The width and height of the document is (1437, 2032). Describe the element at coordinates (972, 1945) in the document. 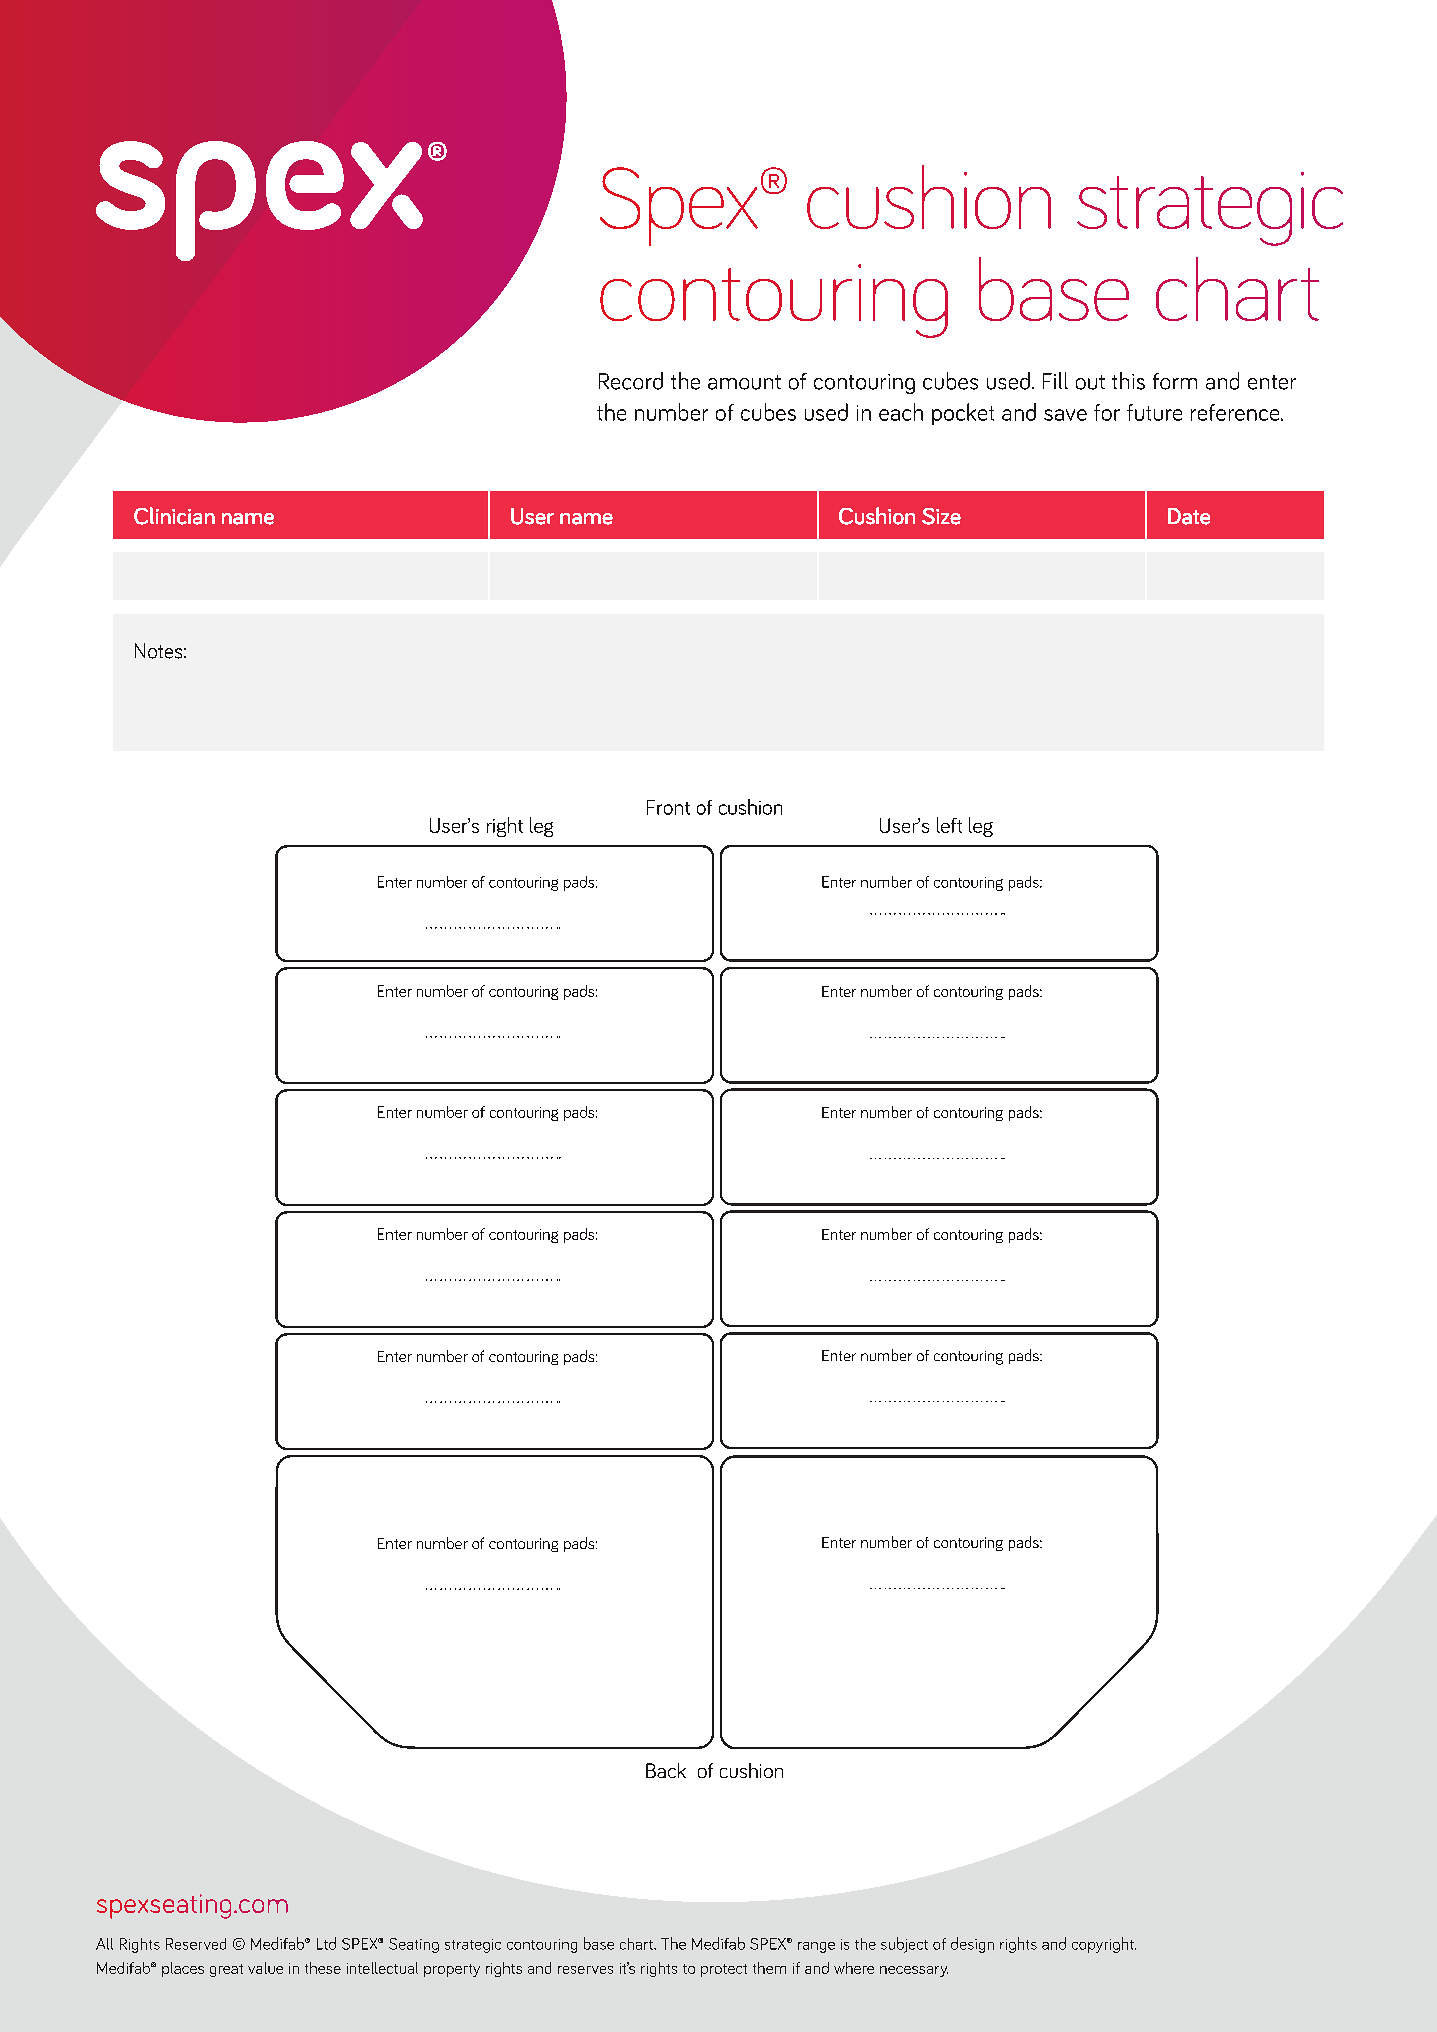

I see `design` at that location.
